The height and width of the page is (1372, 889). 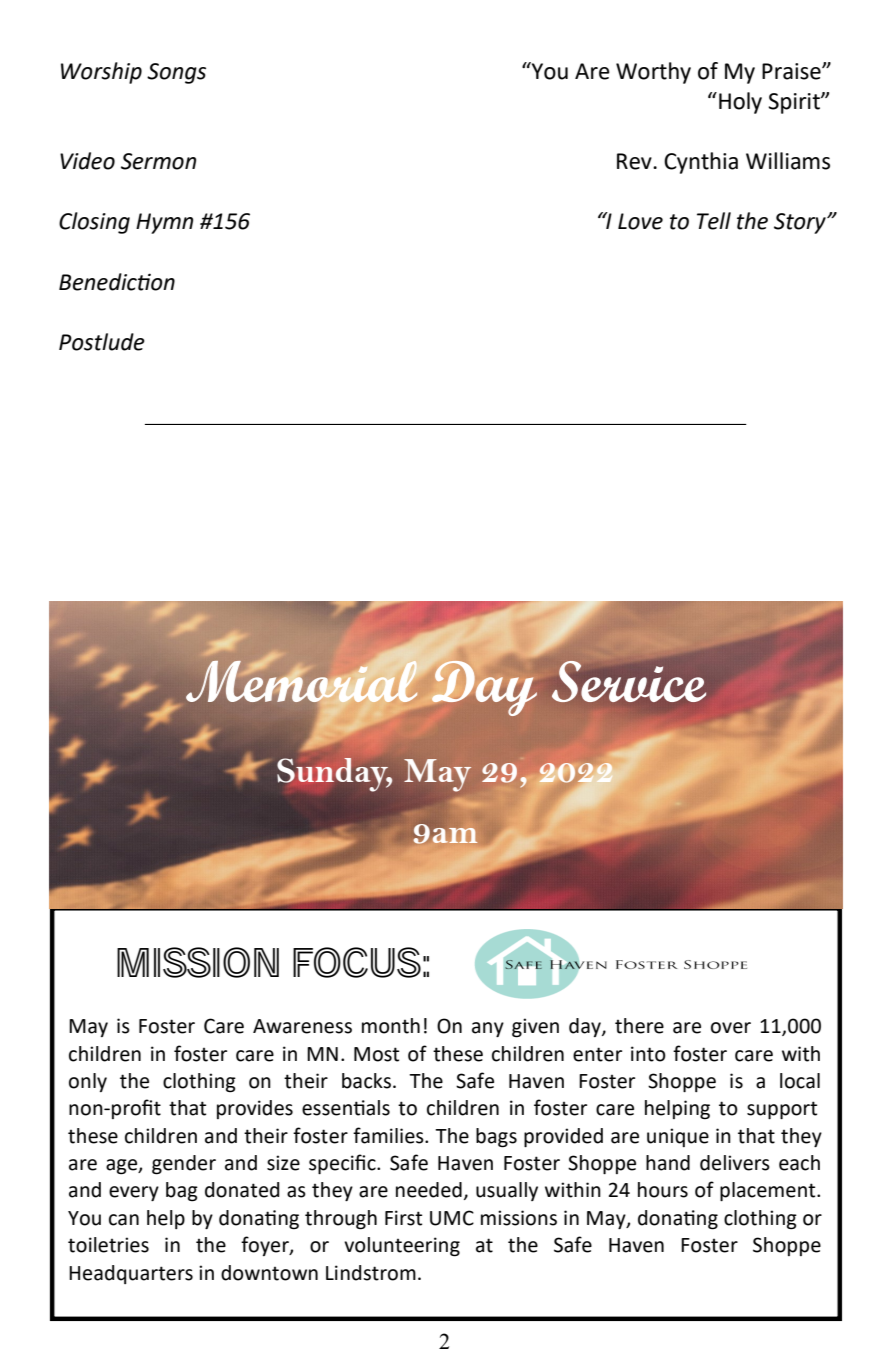 I want to click on can, so click(x=124, y=1220).
